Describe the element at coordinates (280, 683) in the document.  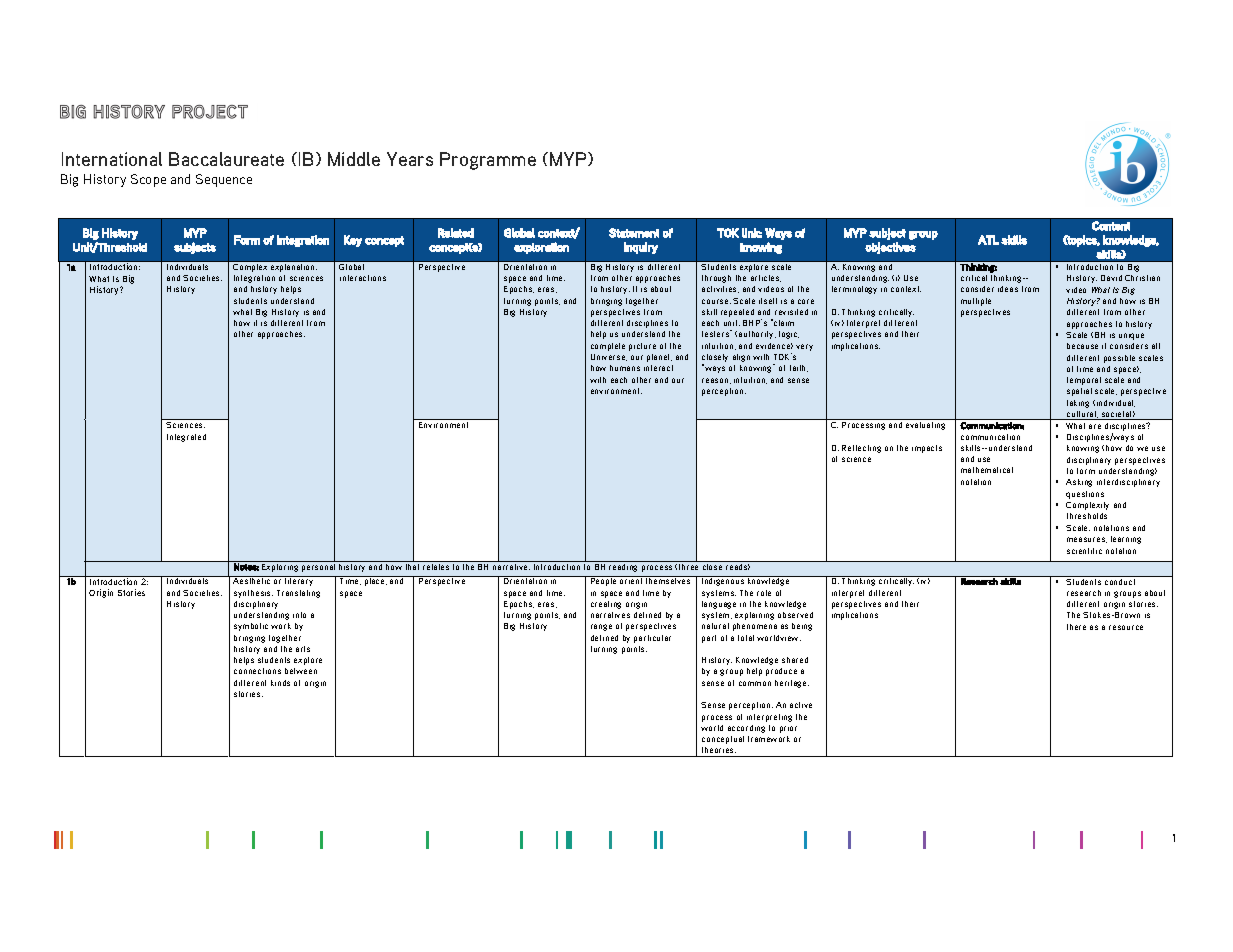
I see `kinds` at that location.
